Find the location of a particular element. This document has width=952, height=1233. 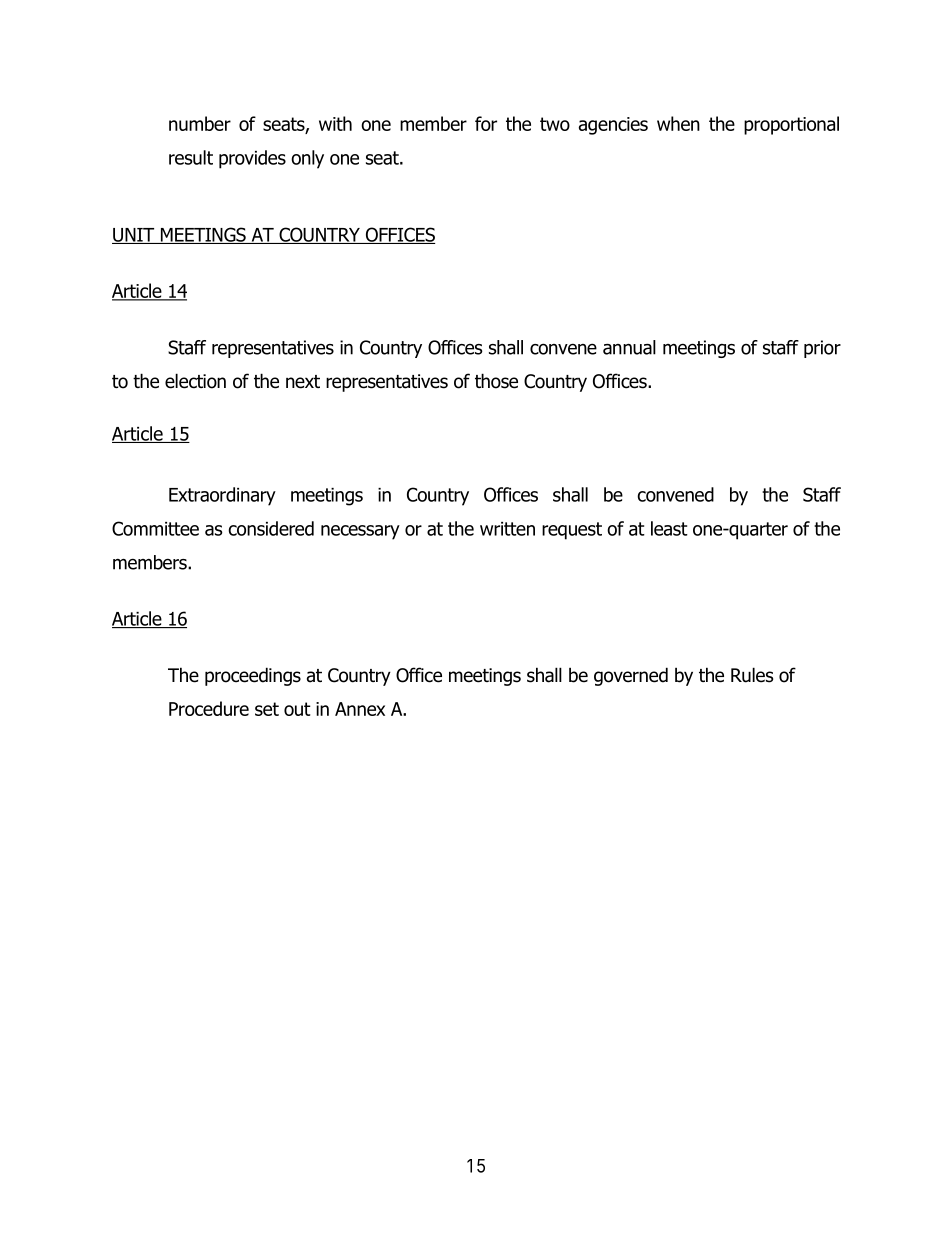

Rules is located at coordinates (752, 675).
